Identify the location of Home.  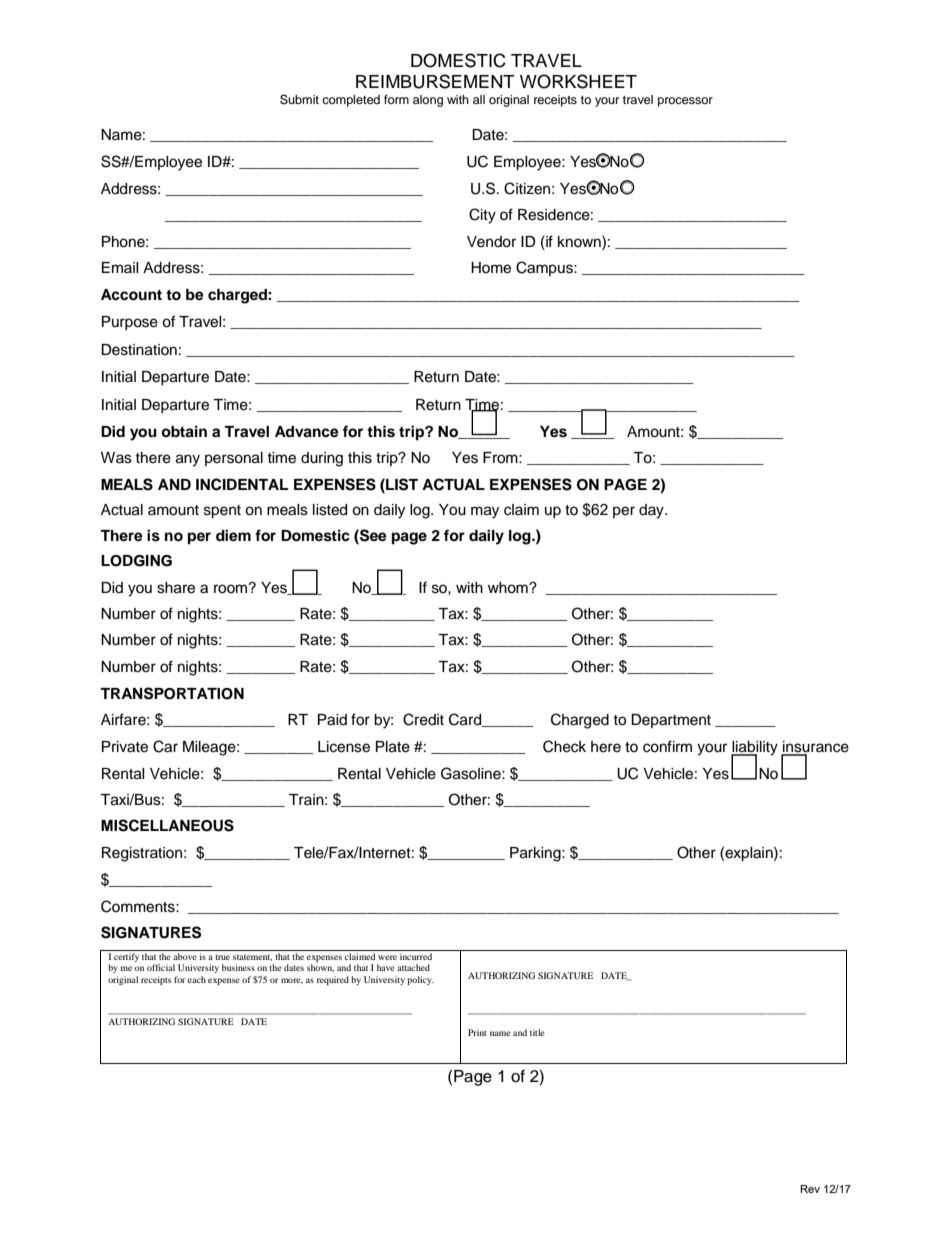
(491, 268).
